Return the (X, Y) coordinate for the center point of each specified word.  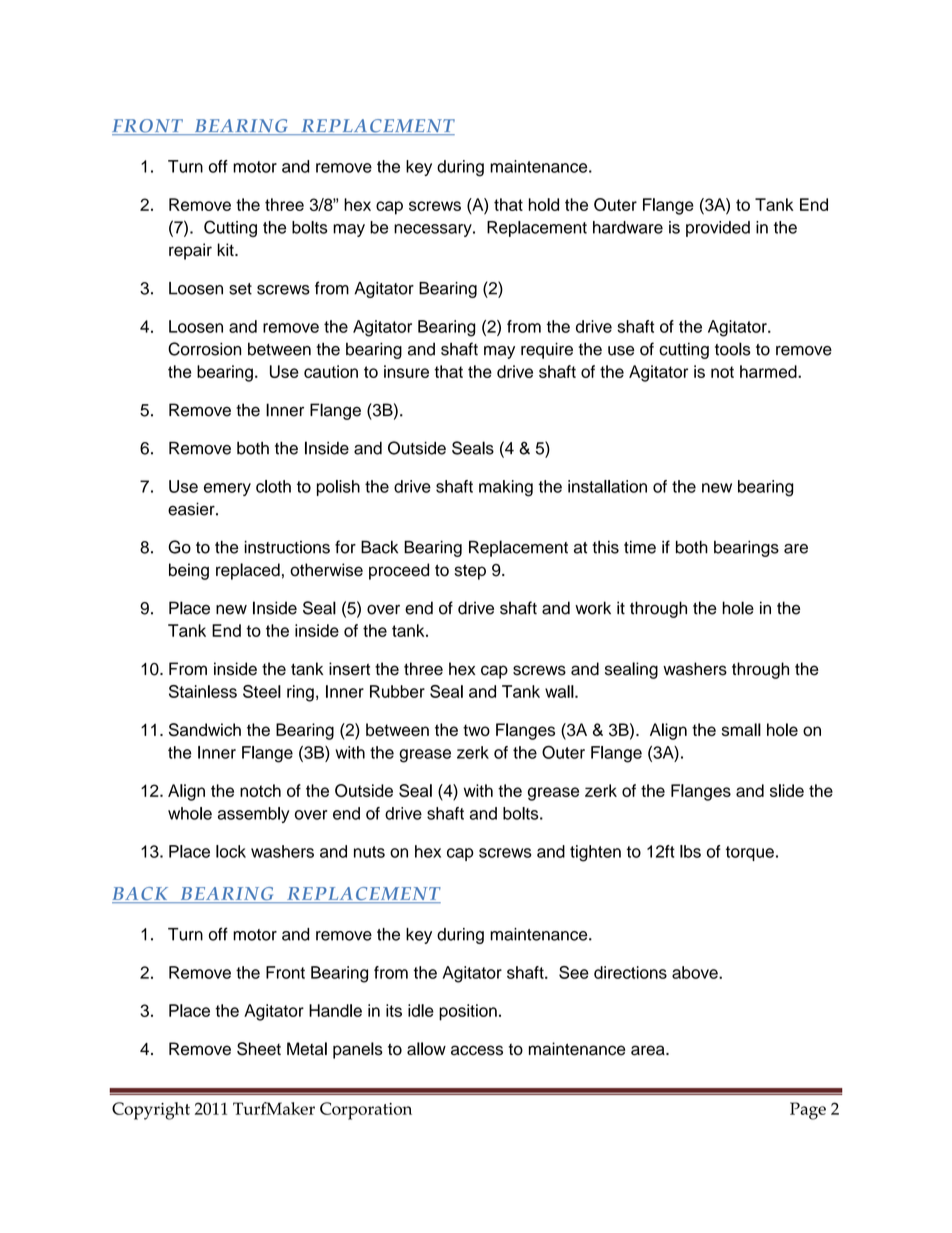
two (476, 730)
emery (227, 489)
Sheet (259, 1049)
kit (226, 249)
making (506, 488)
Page (808, 1111)
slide (787, 790)
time (640, 547)
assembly (253, 815)
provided (718, 229)
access (477, 1050)
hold (544, 204)
